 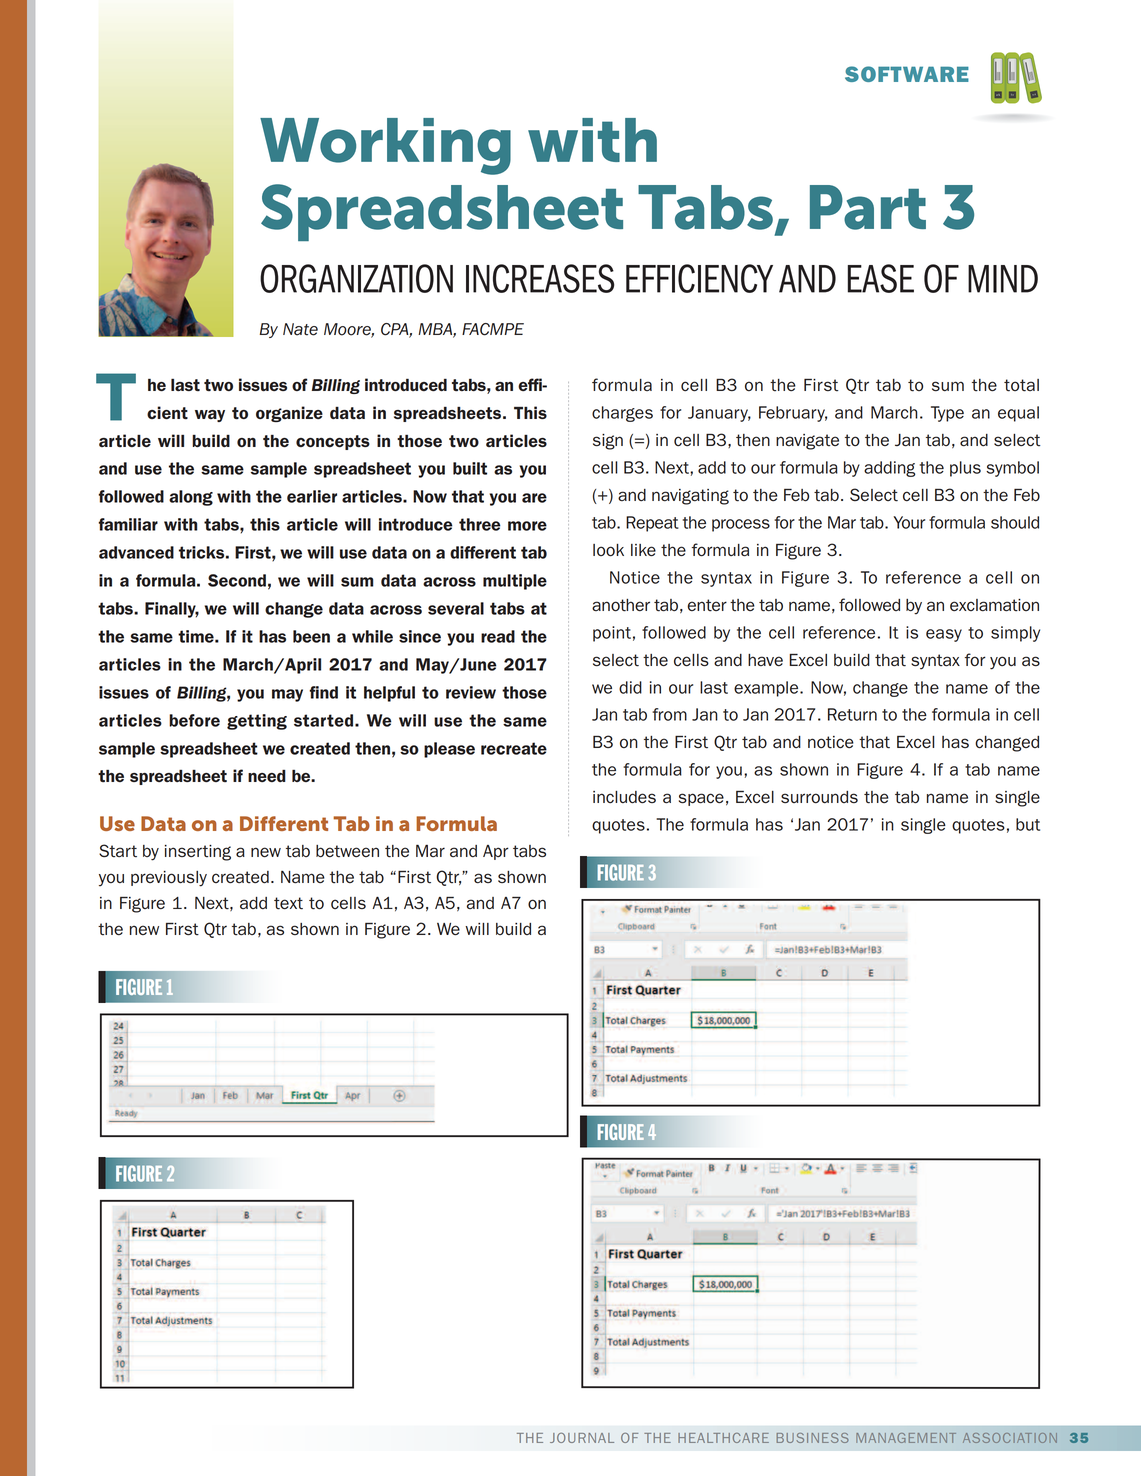 I want to click on JOURNAL, so click(x=582, y=1438).
